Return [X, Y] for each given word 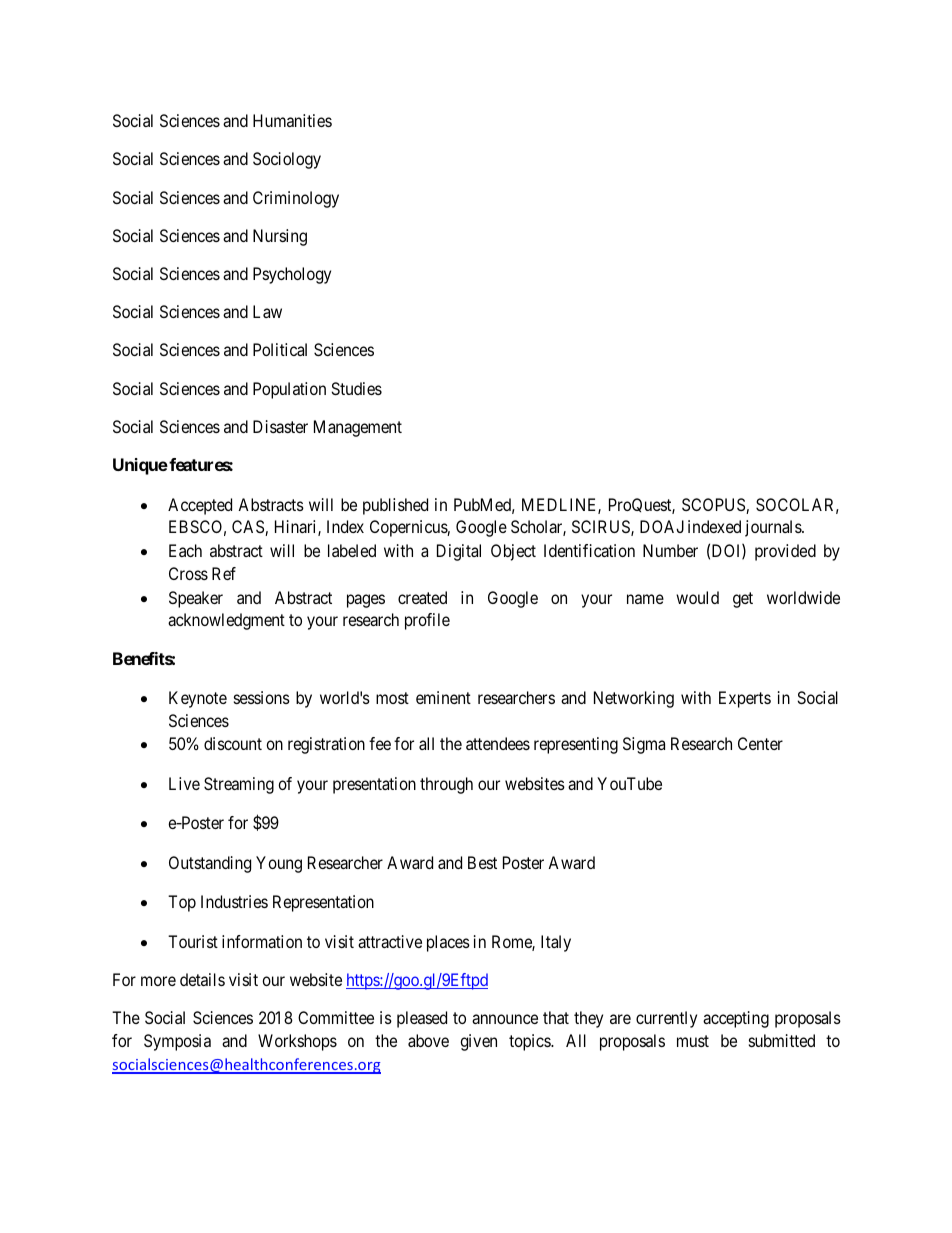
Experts [745, 699]
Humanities [292, 120]
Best [482, 862]
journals [774, 528]
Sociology [287, 160]
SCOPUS [714, 506]
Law [267, 311]
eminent [443, 697]
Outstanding [210, 864]
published [395, 506]
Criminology [296, 199]
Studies [356, 388]
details [202, 979]
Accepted [200, 506]
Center [760, 743]
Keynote [198, 699]
